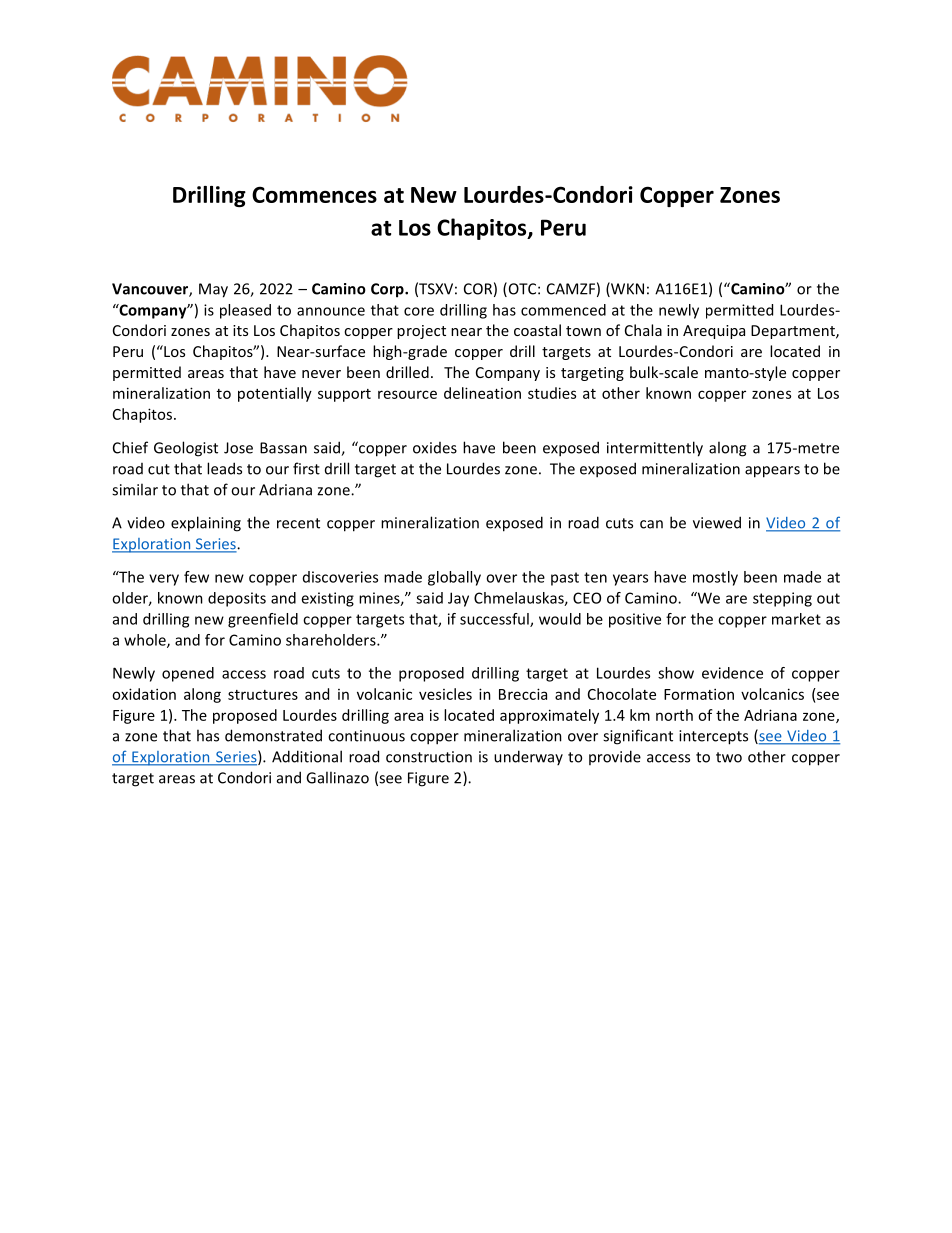 Image resolution: width=952 pixels, height=1233 pixels. What do you see at coordinates (495, 620) in the screenshot?
I see `successful` at bounding box center [495, 620].
